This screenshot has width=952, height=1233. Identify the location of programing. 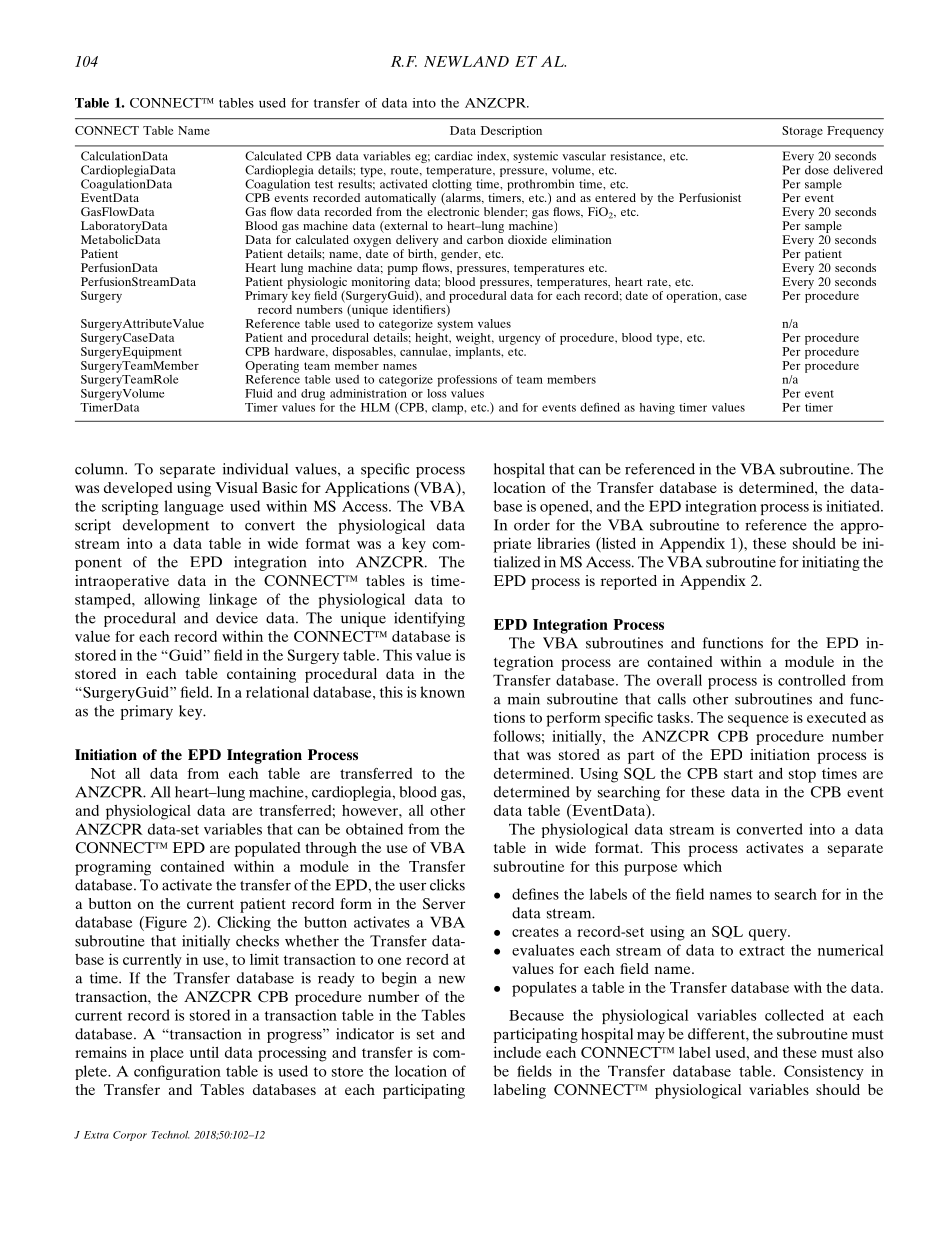
(113, 868).
